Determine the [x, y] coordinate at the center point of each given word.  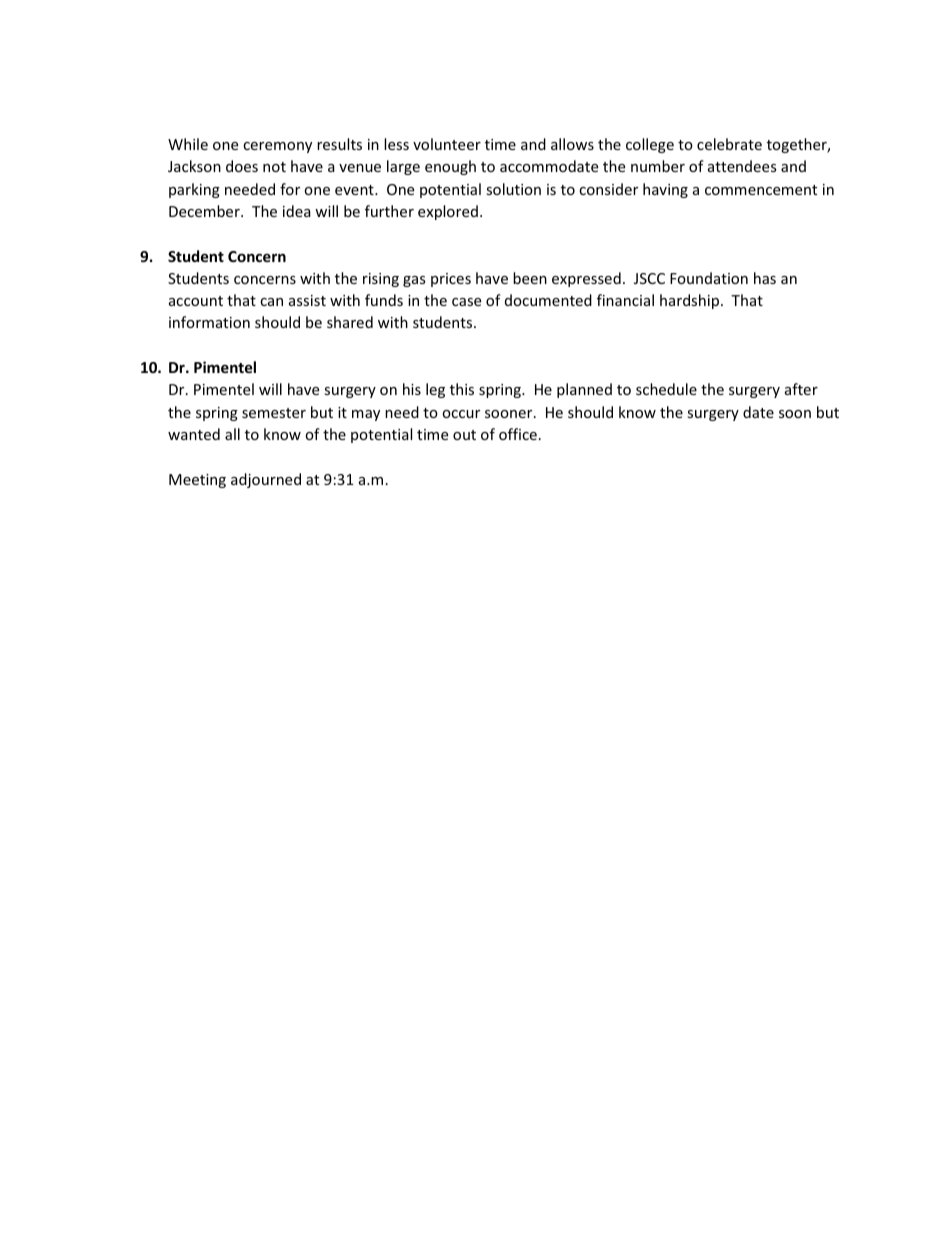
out [464, 435]
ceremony [277, 147]
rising [381, 280]
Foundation [709, 278]
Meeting [197, 481]
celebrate [729, 144]
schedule [666, 389]
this [462, 389]
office [518, 434]
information [209, 322]
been [530, 278]
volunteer [447, 144]
